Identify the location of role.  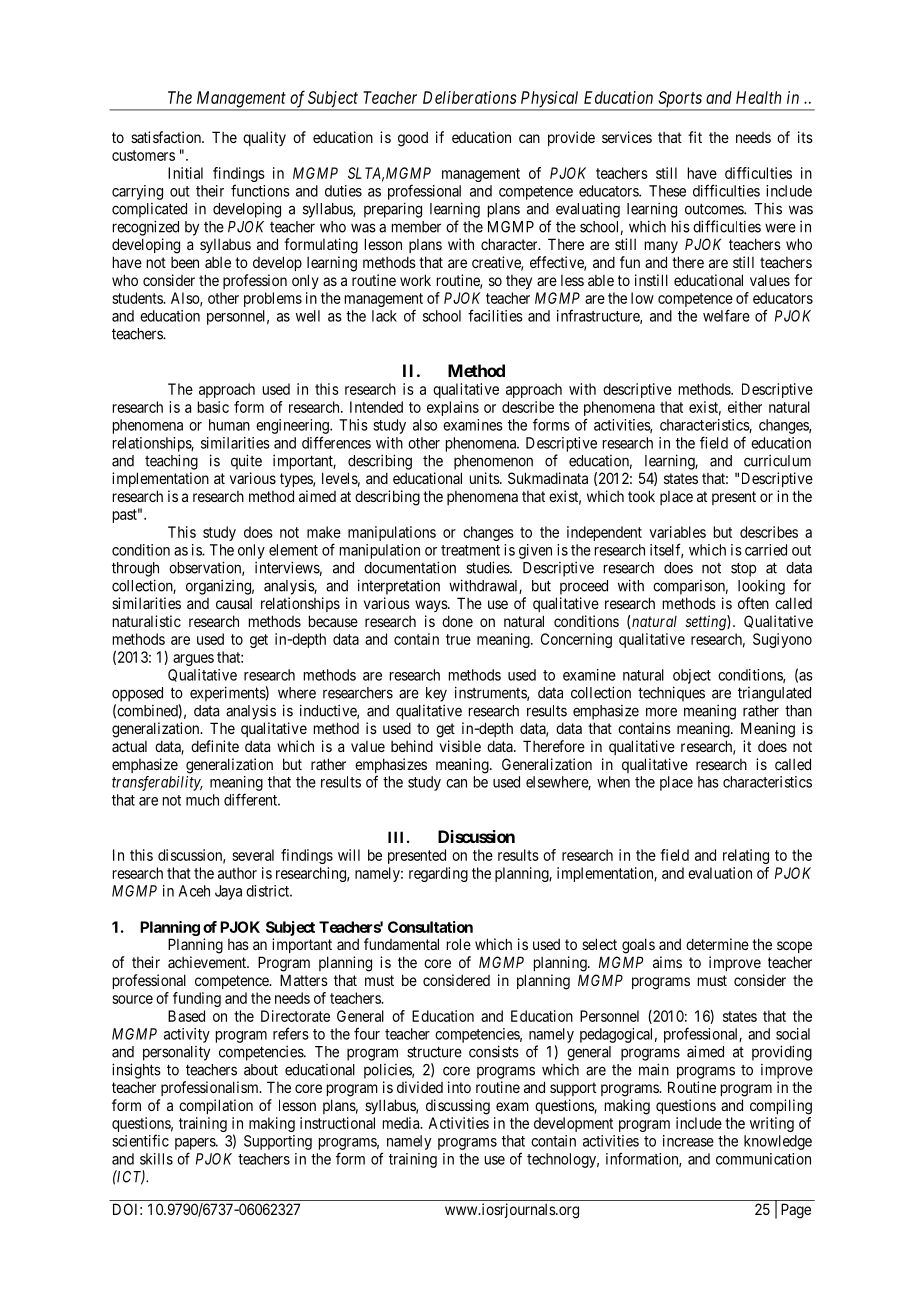
(459, 944).
